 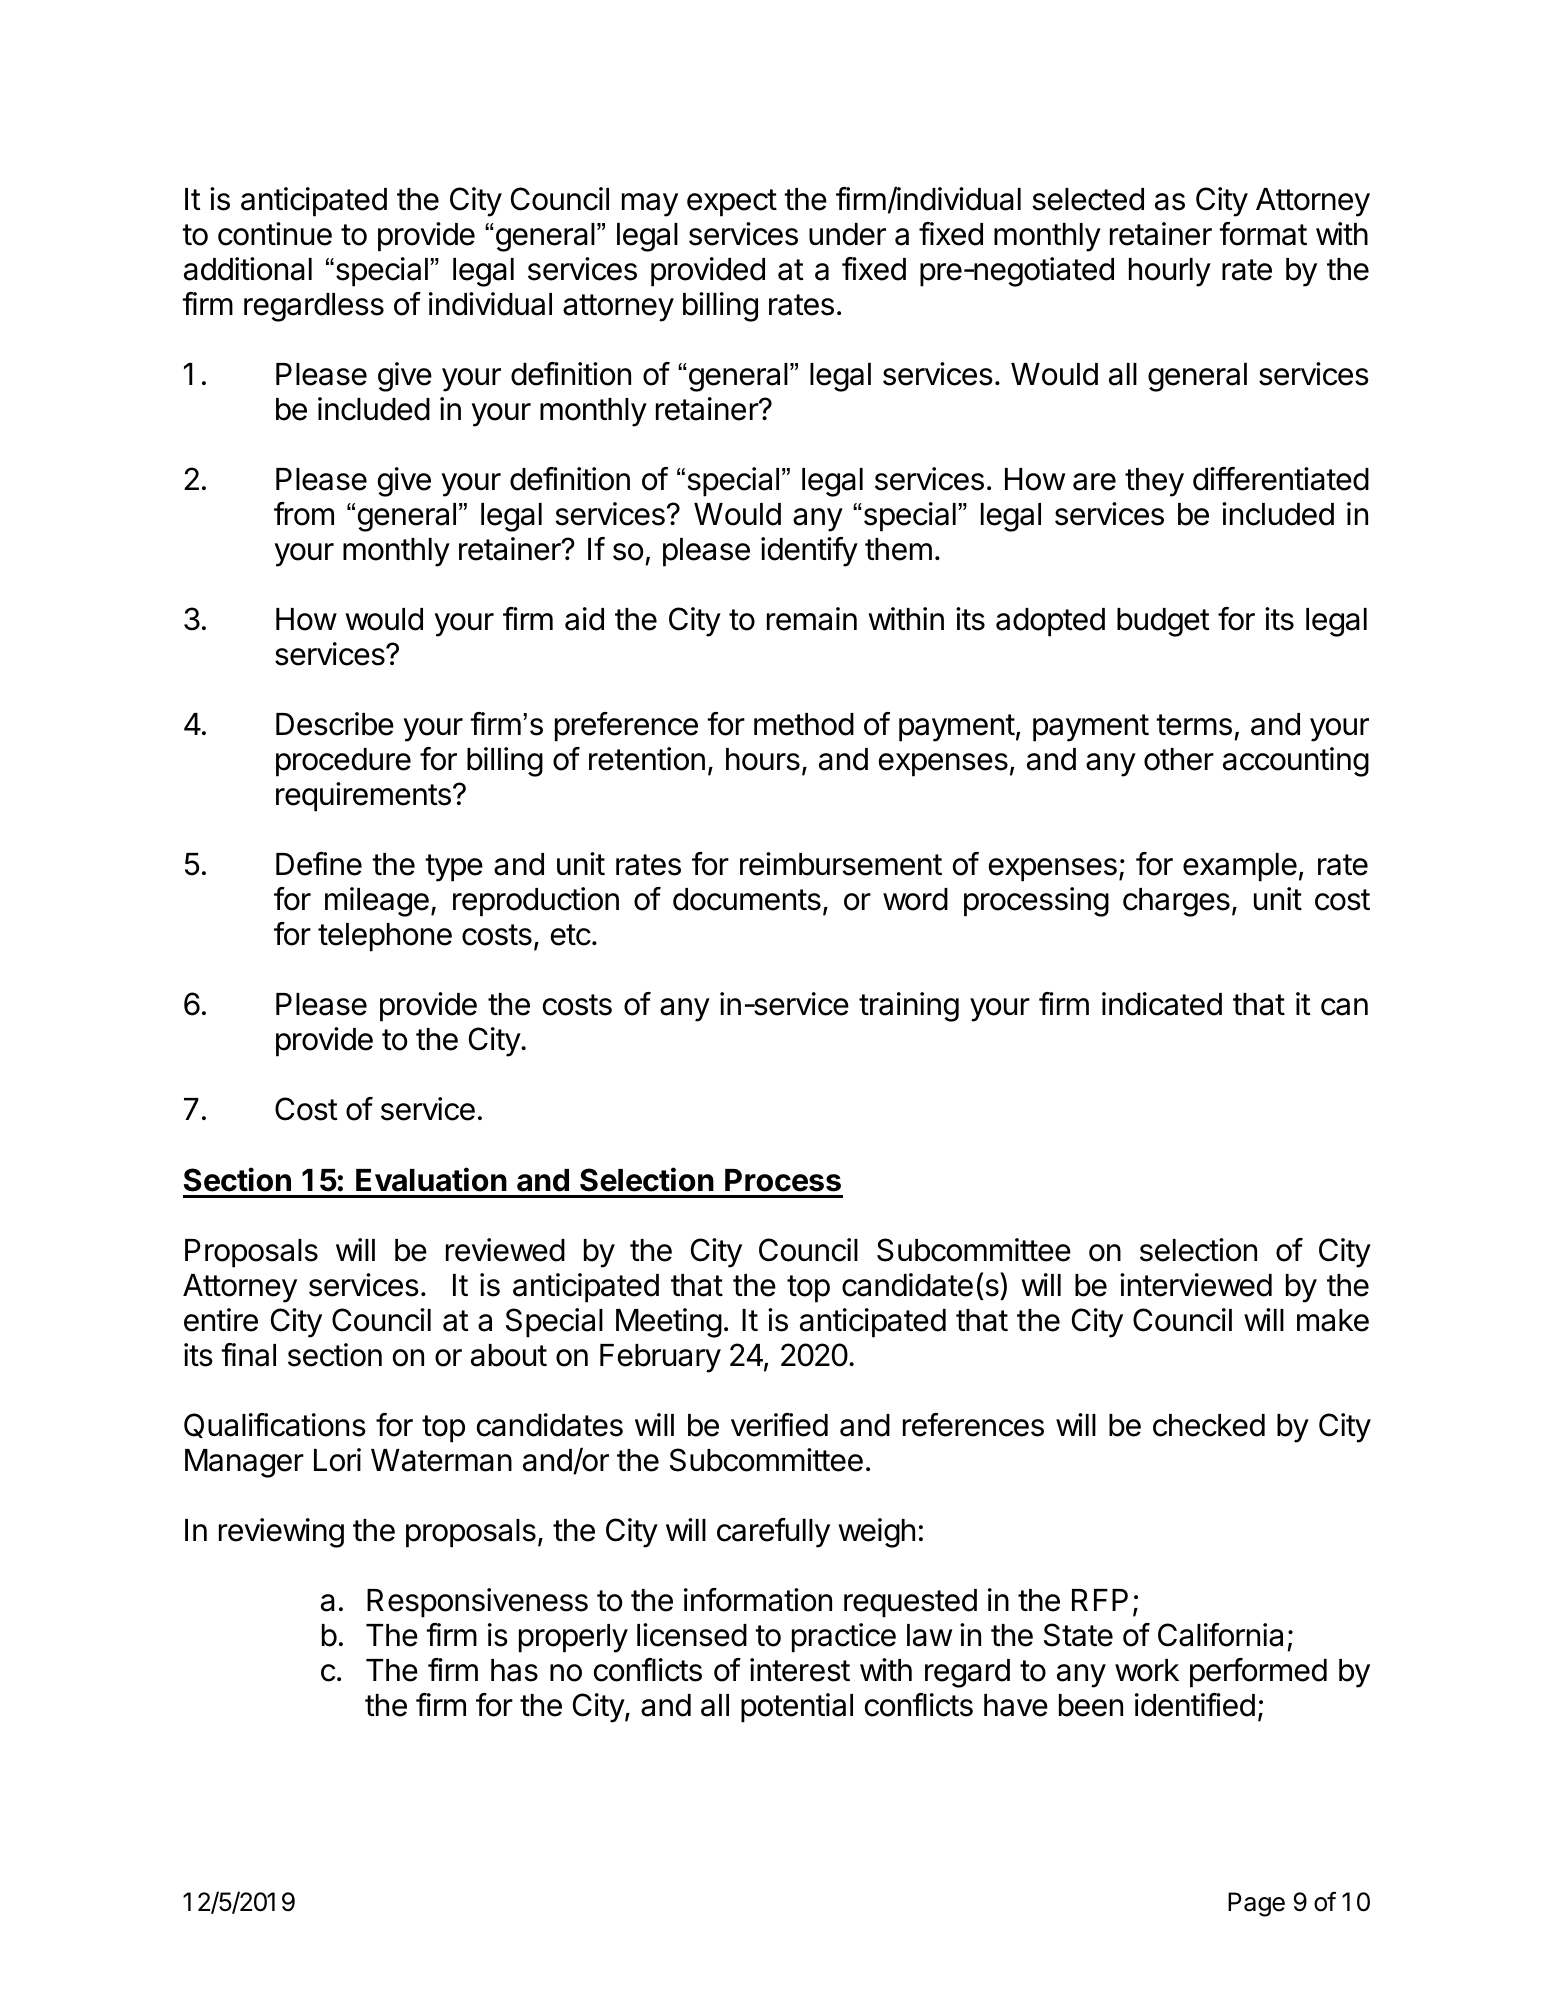 I want to click on checked, so click(x=1209, y=1425).
